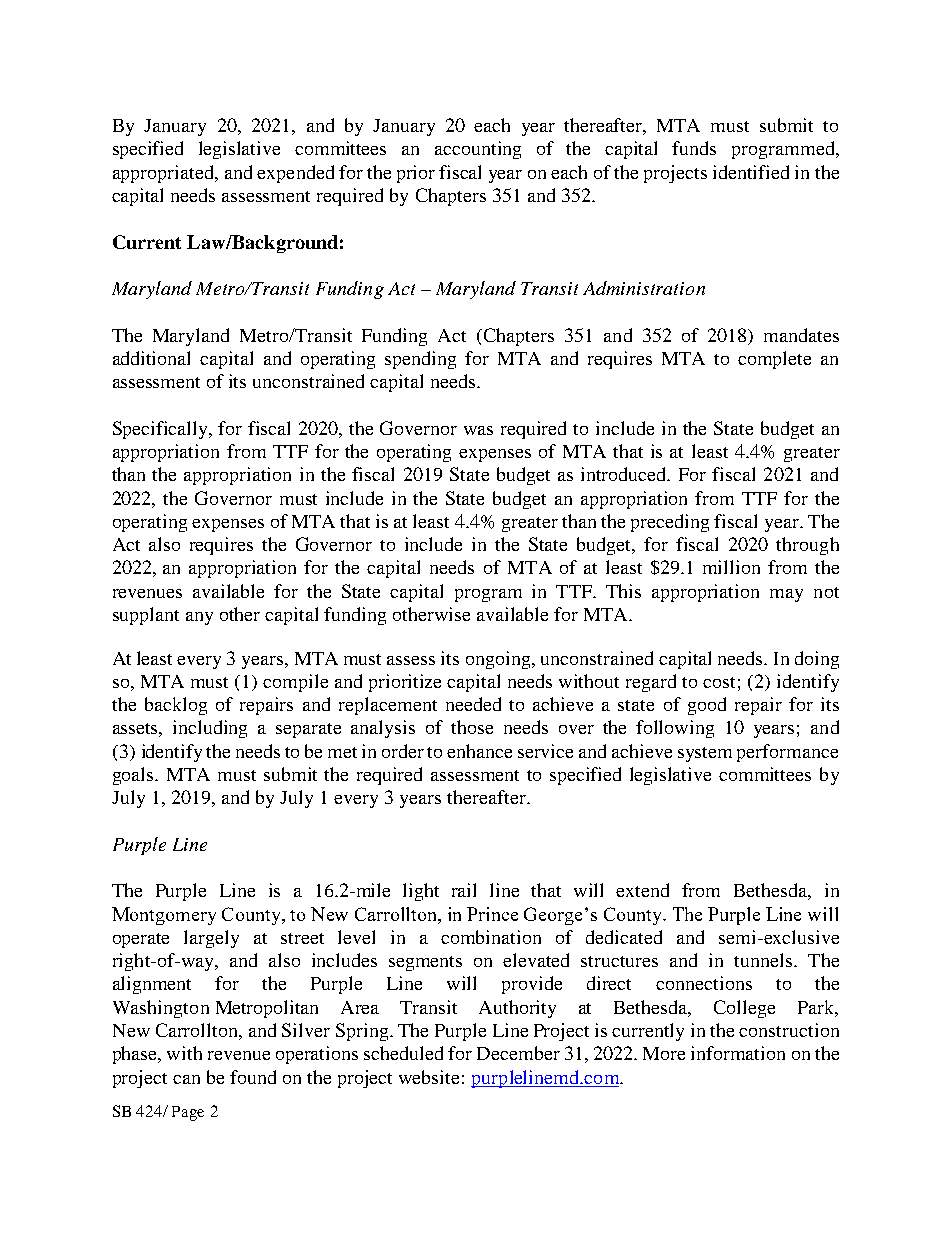  What do you see at coordinates (186, 1079) in the page?
I see `can` at bounding box center [186, 1079].
